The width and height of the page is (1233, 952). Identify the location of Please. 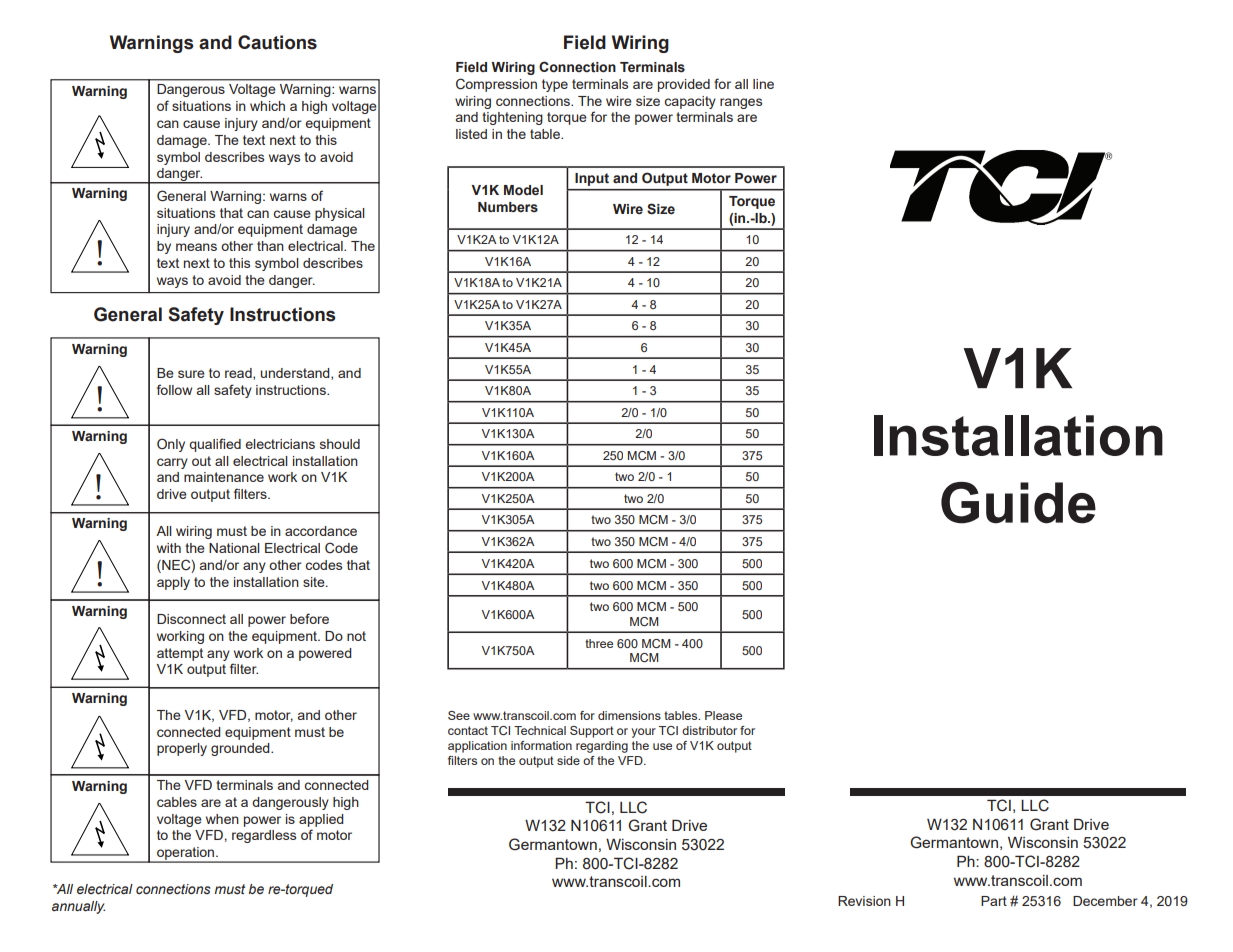
(723, 715).
